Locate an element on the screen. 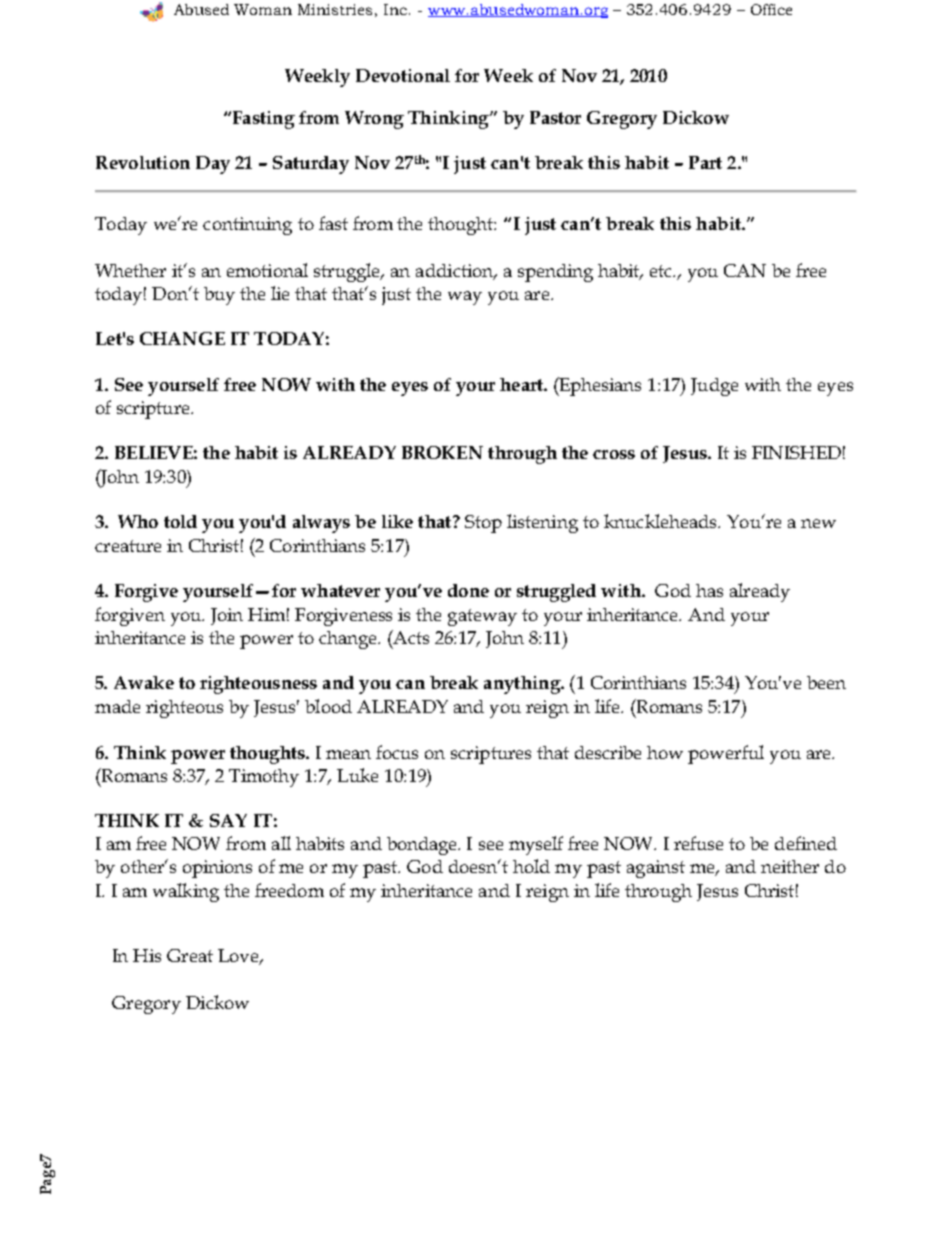 This screenshot has height=1233, width=952. Great is located at coordinates (190, 955).
